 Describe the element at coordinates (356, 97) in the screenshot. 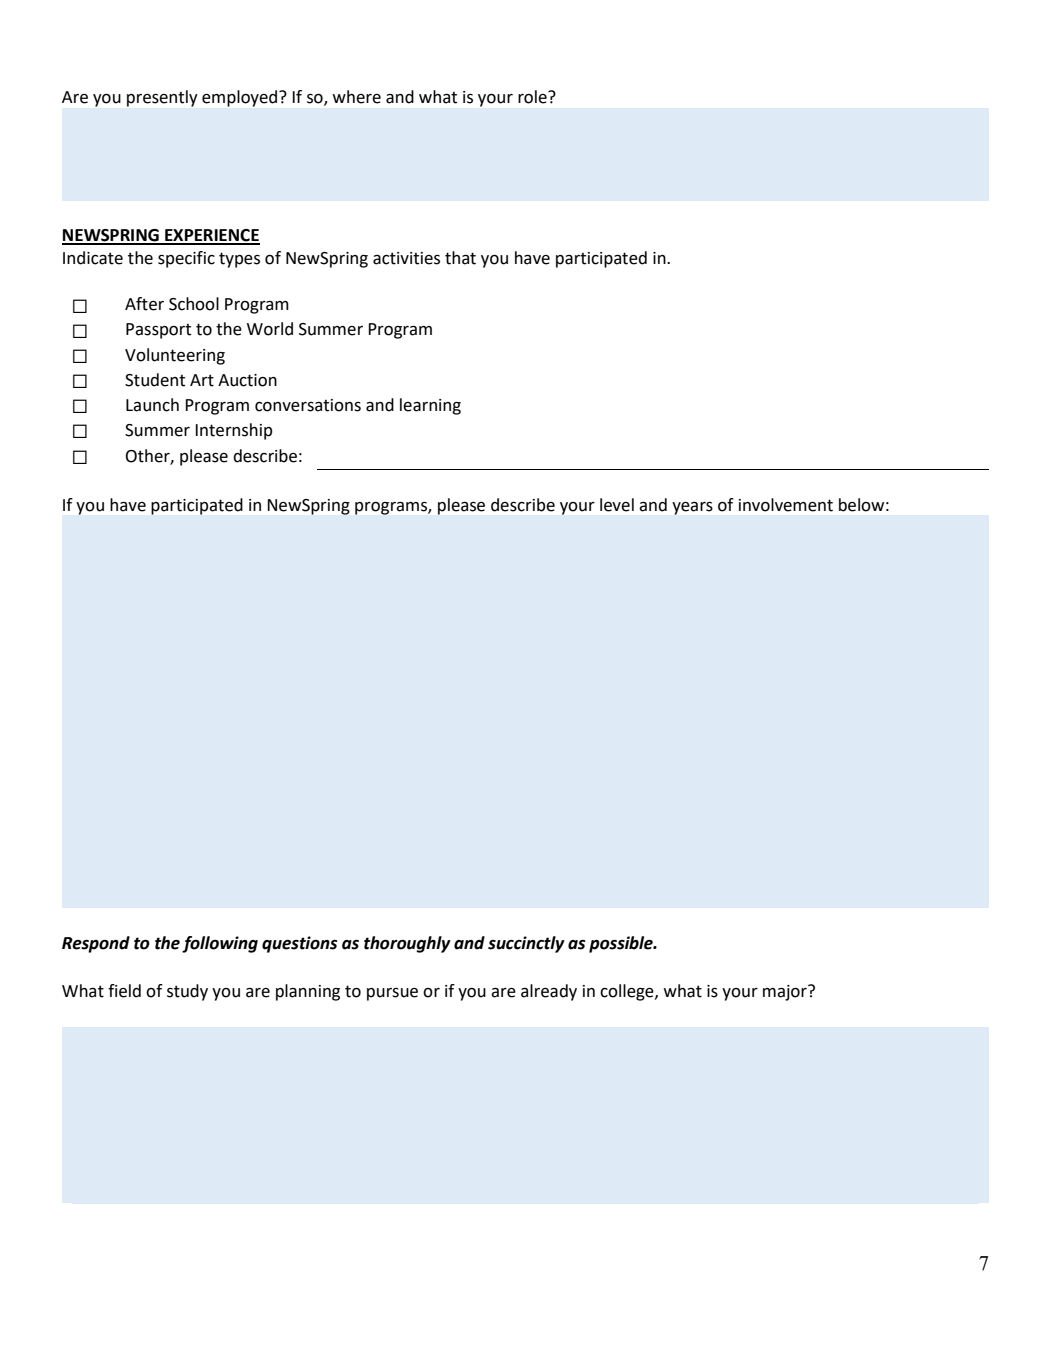

I see `where` at that location.
